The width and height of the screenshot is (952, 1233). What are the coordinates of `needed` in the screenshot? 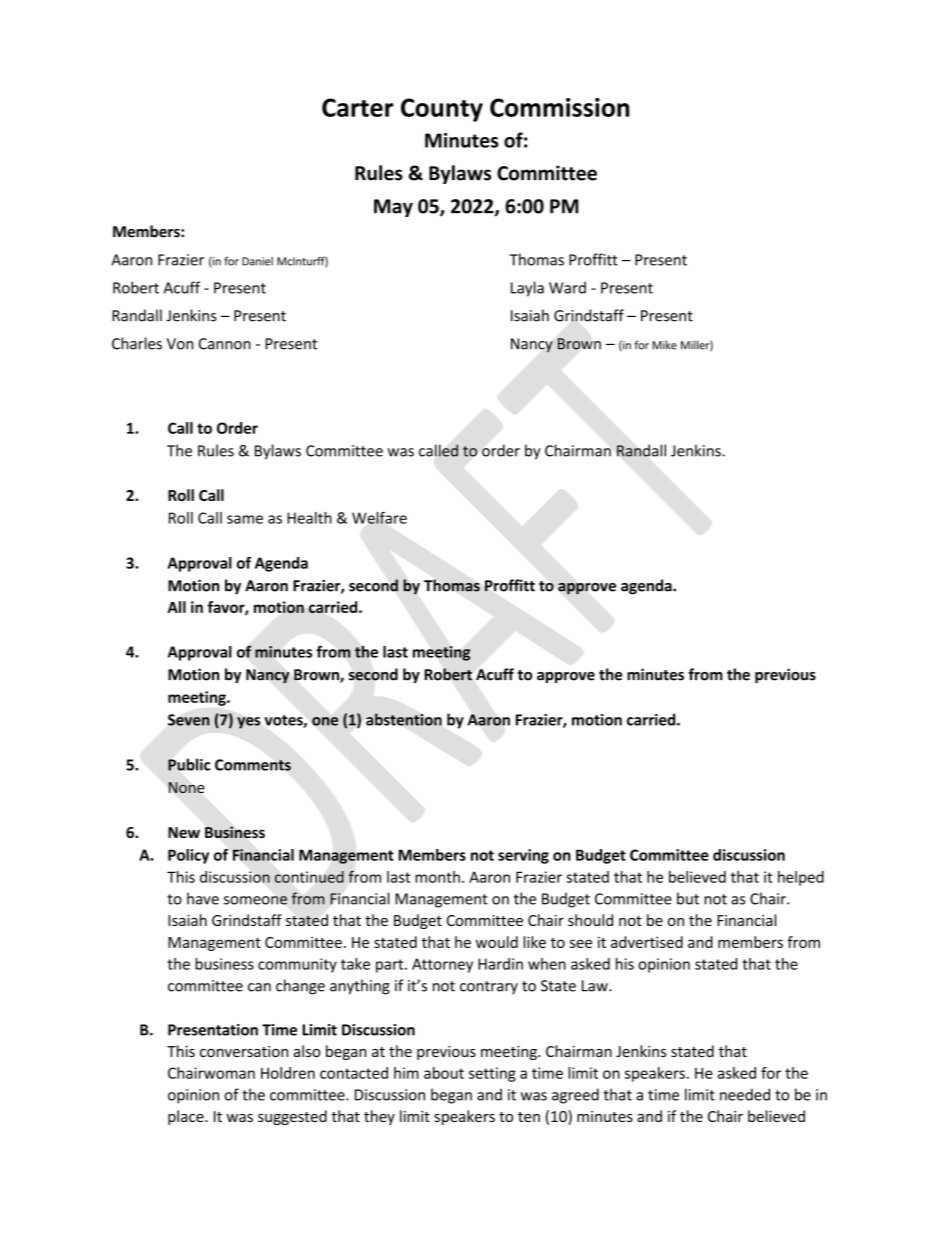 It's located at (745, 1094).
